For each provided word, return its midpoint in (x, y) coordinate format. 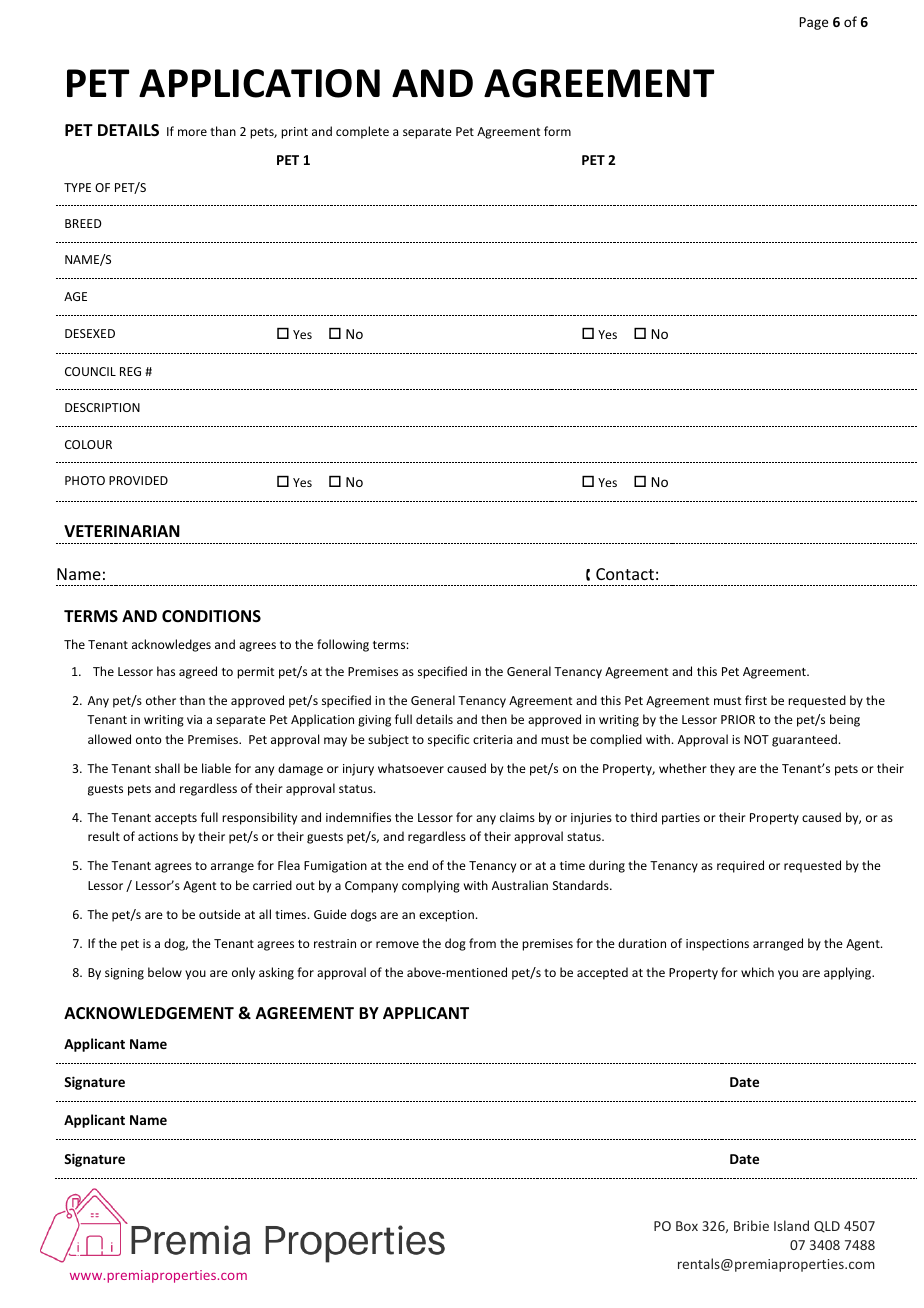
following (343, 645)
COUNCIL (90, 371)
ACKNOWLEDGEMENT (149, 1013)
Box (687, 1226)
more (192, 132)
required (740, 866)
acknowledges (171, 645)
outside (220, 914)
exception (446, 916)
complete (362, 132)
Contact (625, 574)
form (557, 131)
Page (813, 23)
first (756, 700)
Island (791, 1225)
